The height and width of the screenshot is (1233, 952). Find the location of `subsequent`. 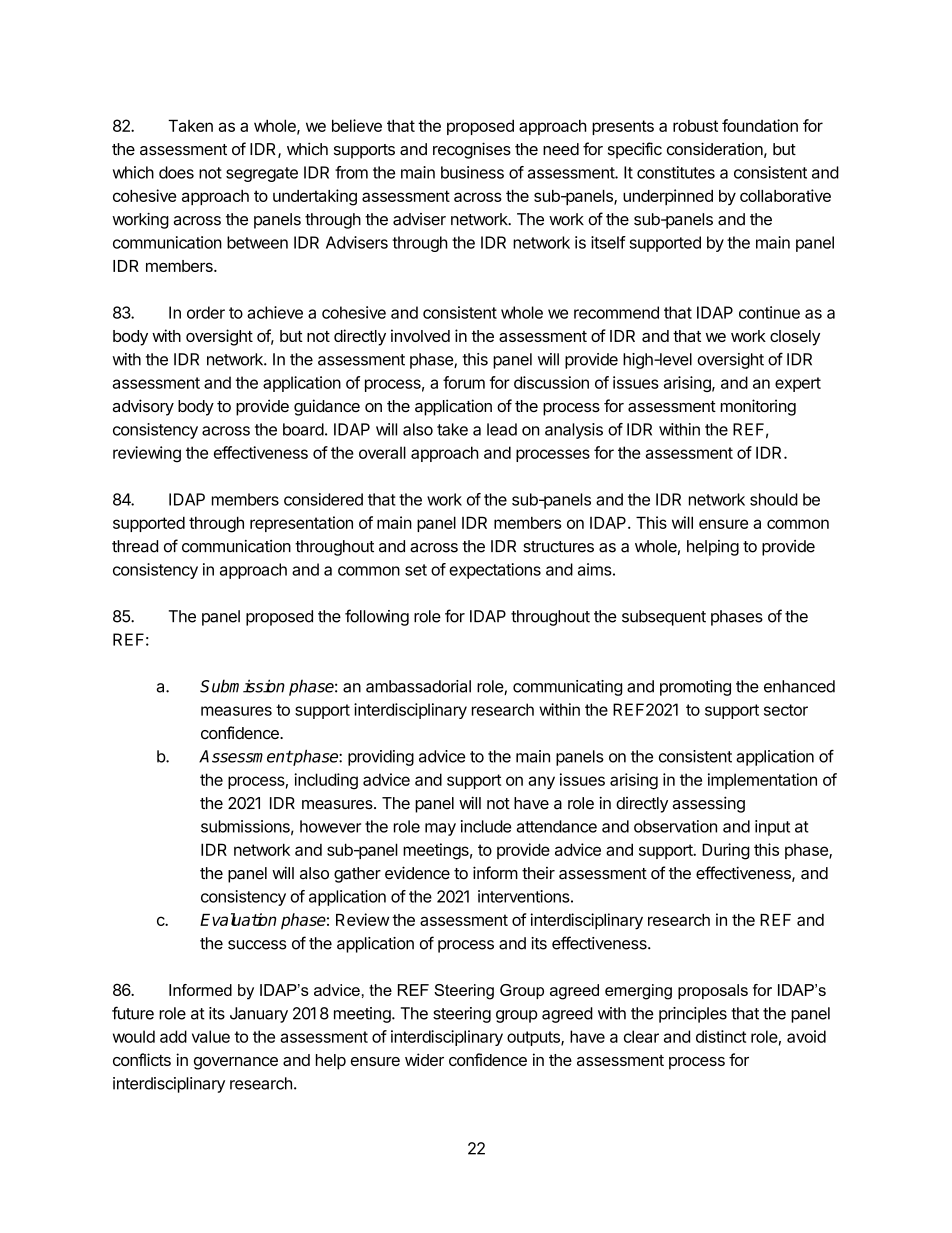

subsequent is located at coordinates (664, 618).
